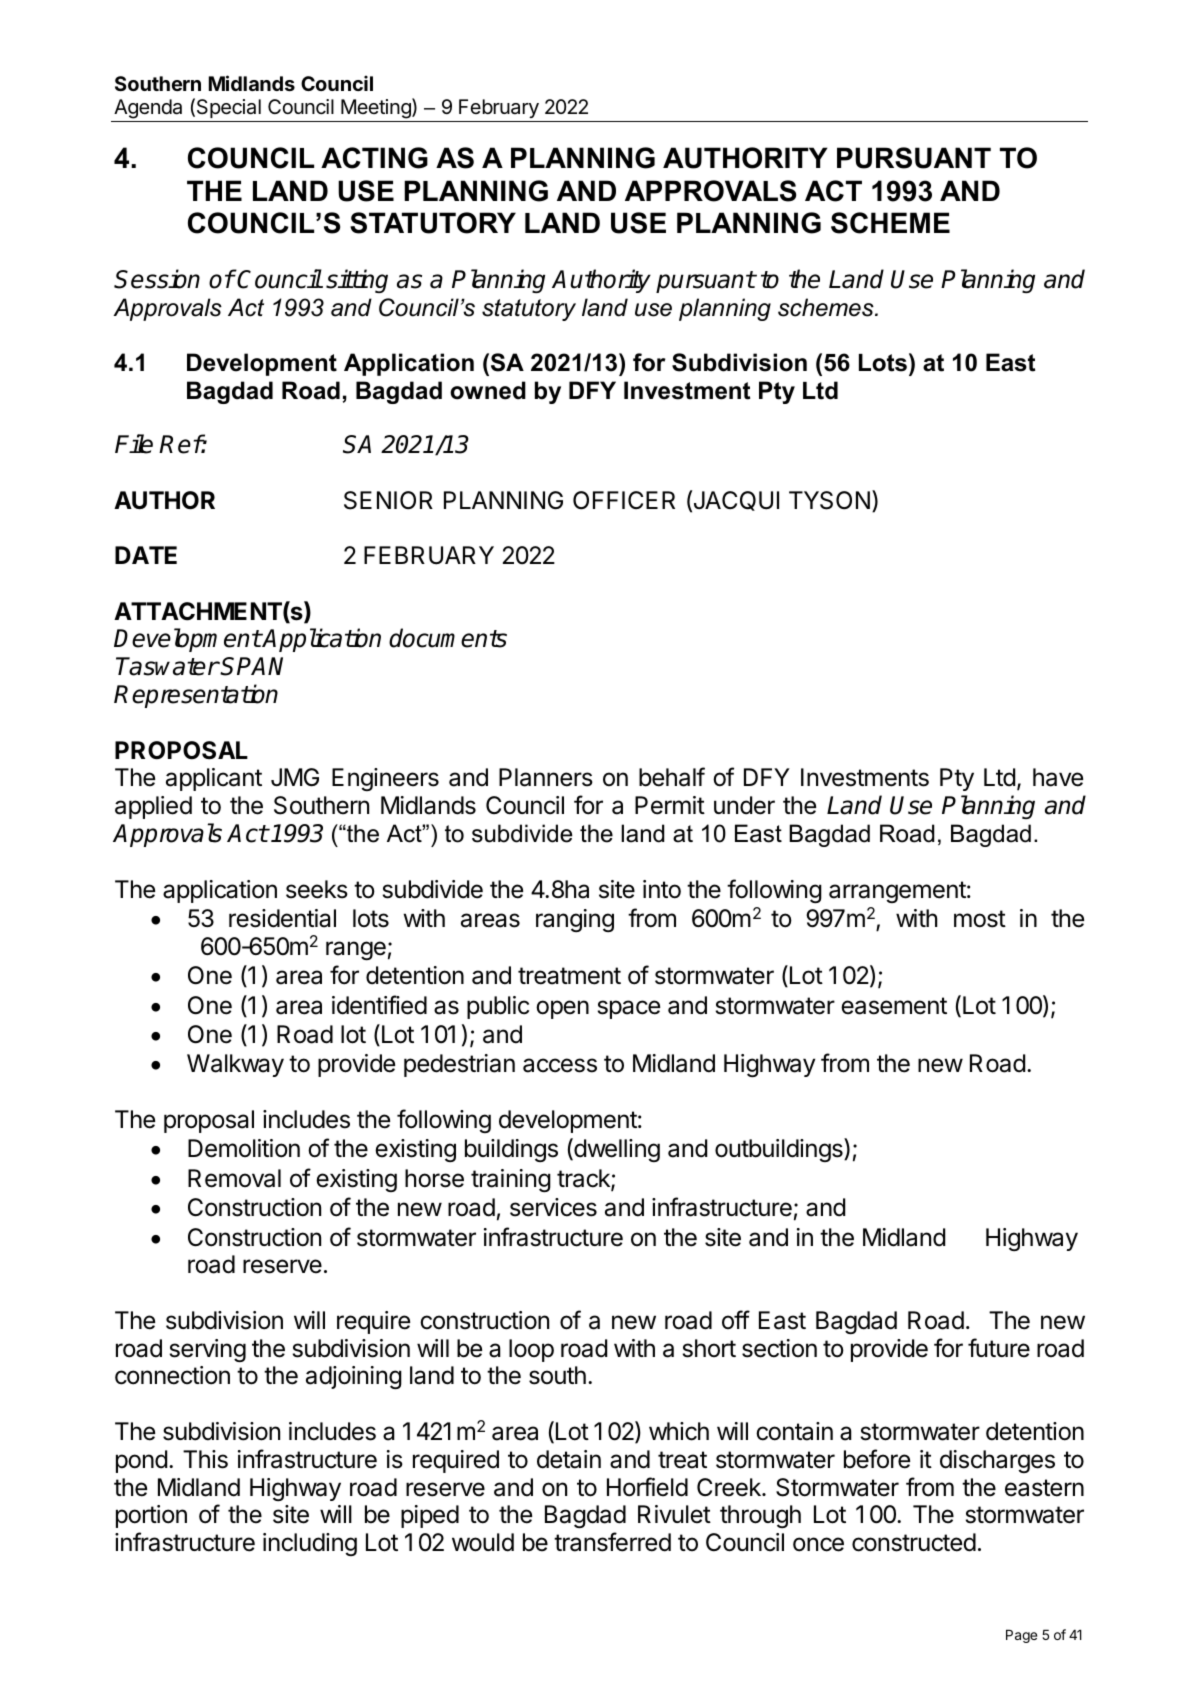 The image size is (1199, 1695). Describe the element at coordinates (310, 1544) in the page. I see `including` at that location.
